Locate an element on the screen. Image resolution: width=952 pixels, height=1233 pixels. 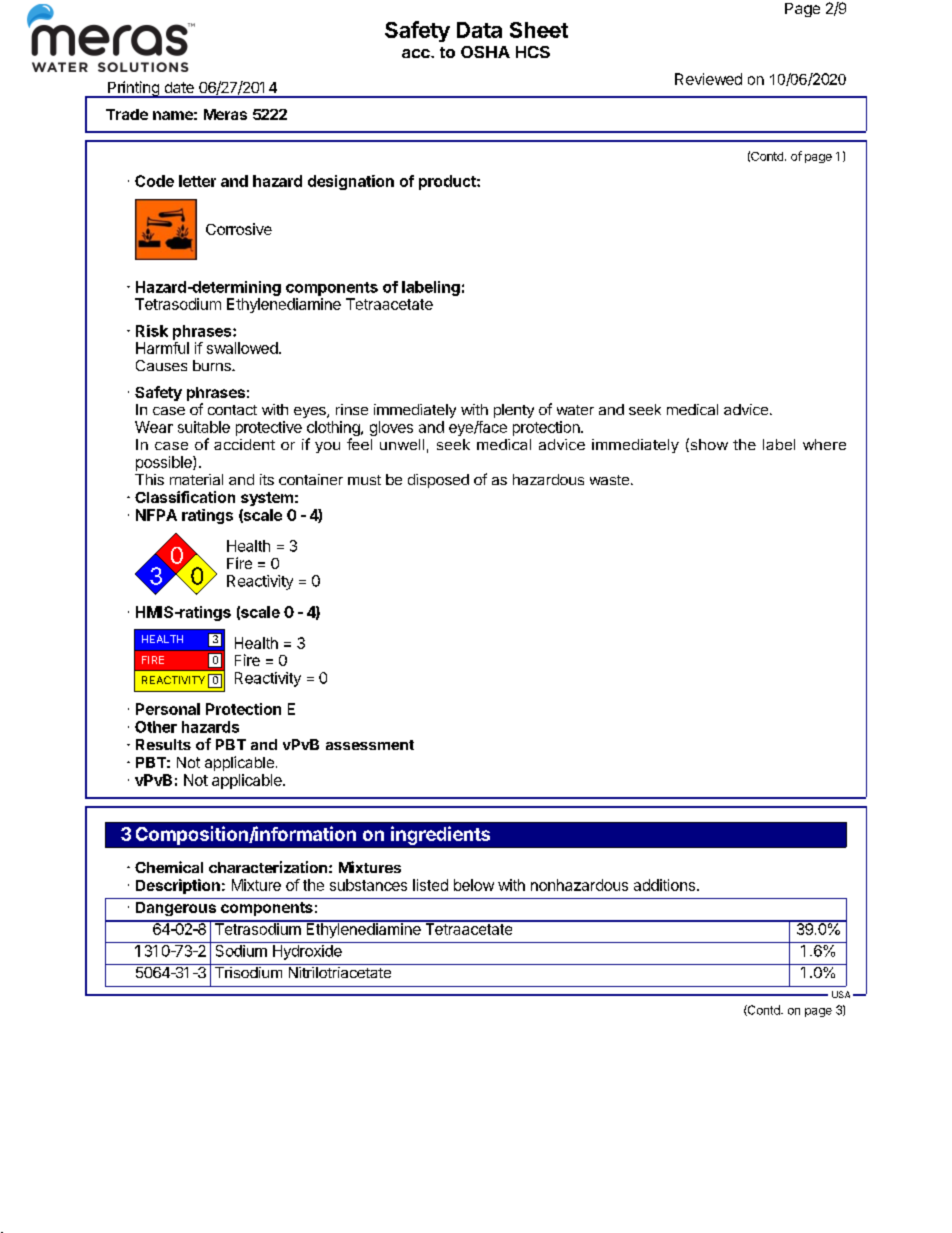
Printing is located at coordinates (133, 89).
